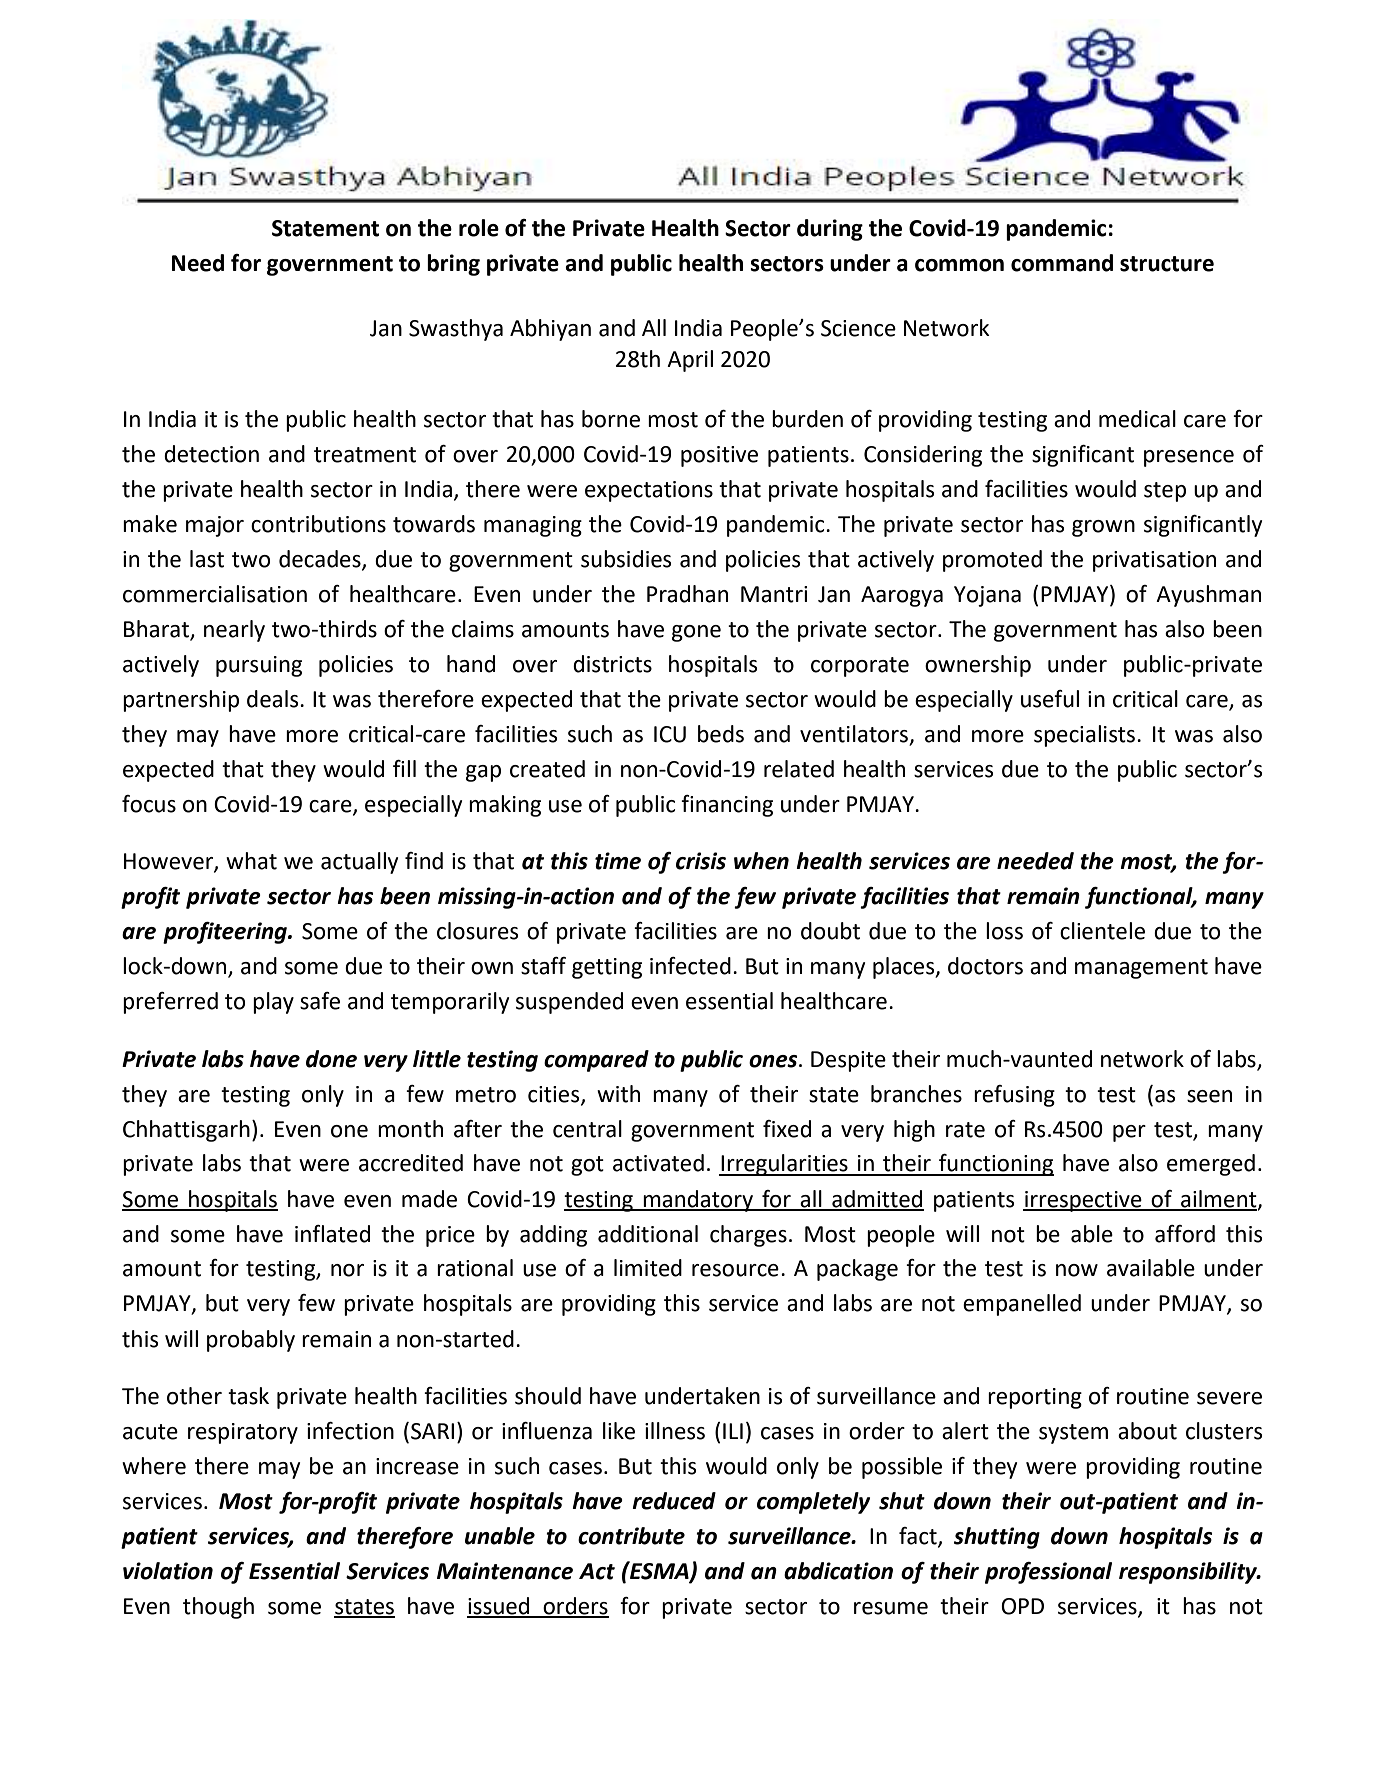 The height and width of the screenshot is (1792, 1385). Describe the element at coordinates (1077, 1270) in the screenshot. I see `now` at that location.
